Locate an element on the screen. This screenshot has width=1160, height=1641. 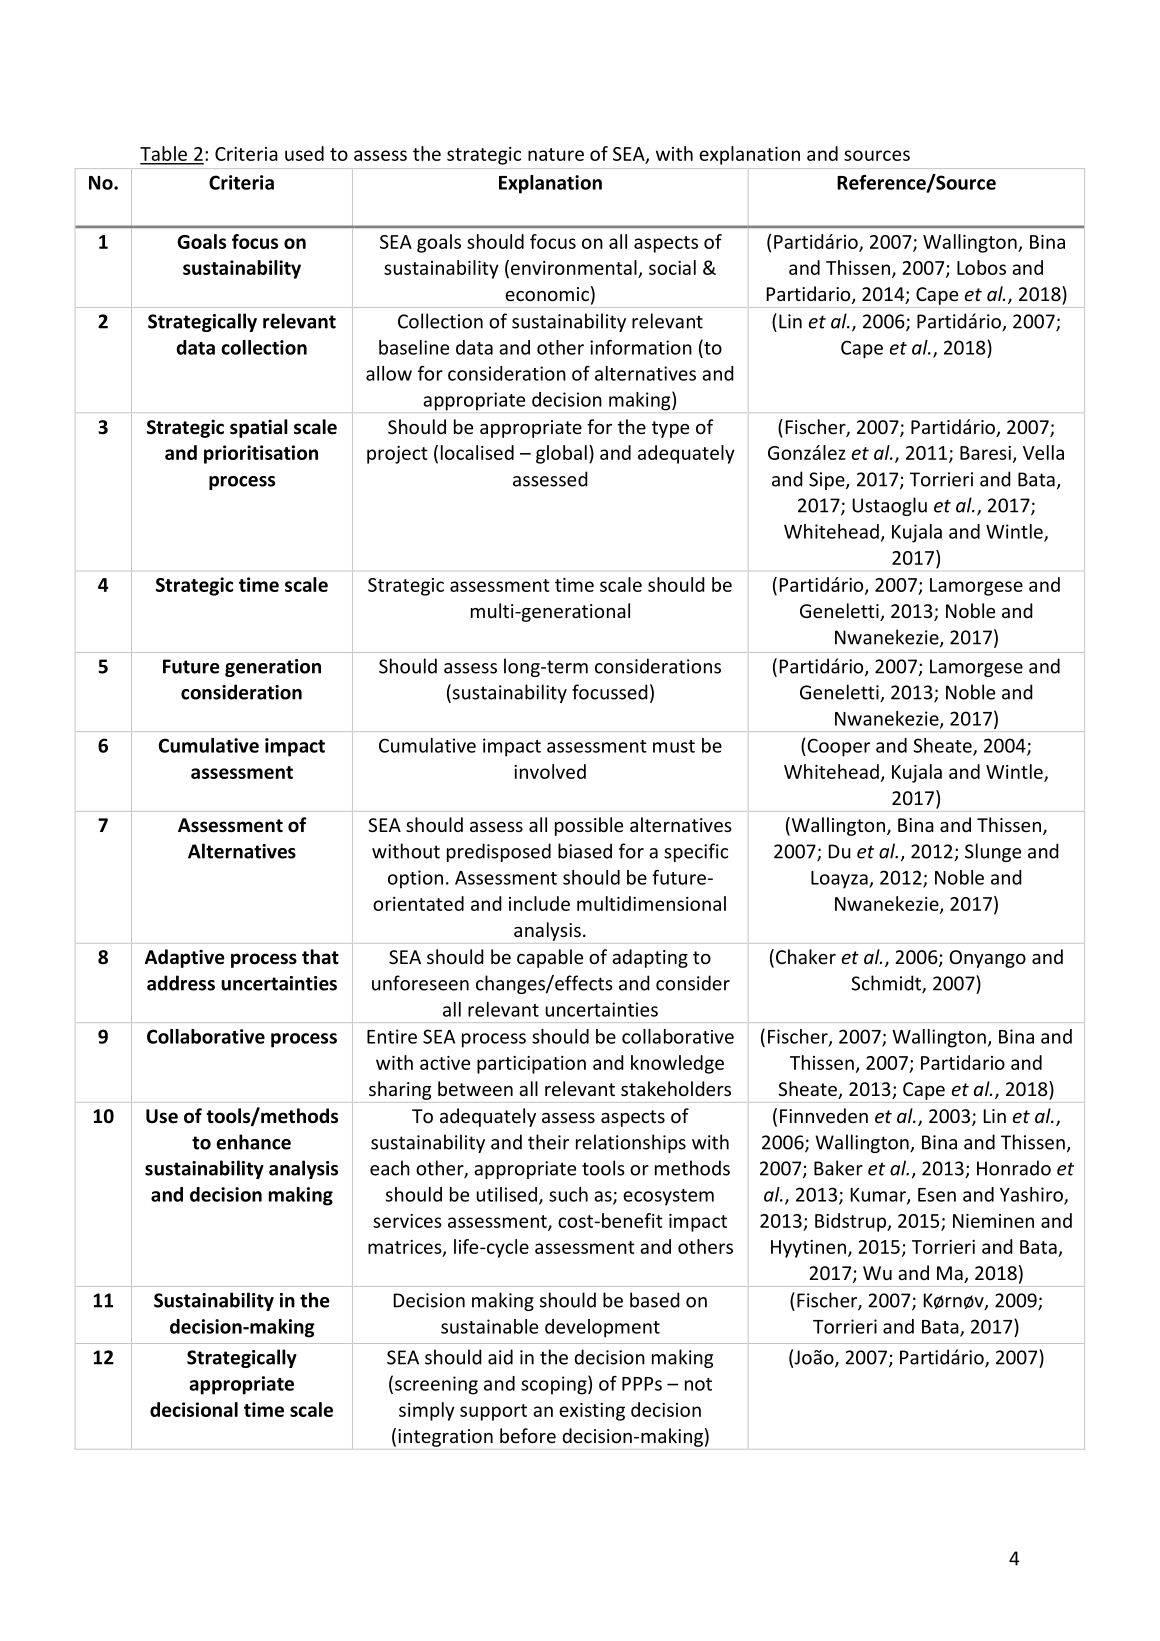
nature is located at coordinates (556, 154).
